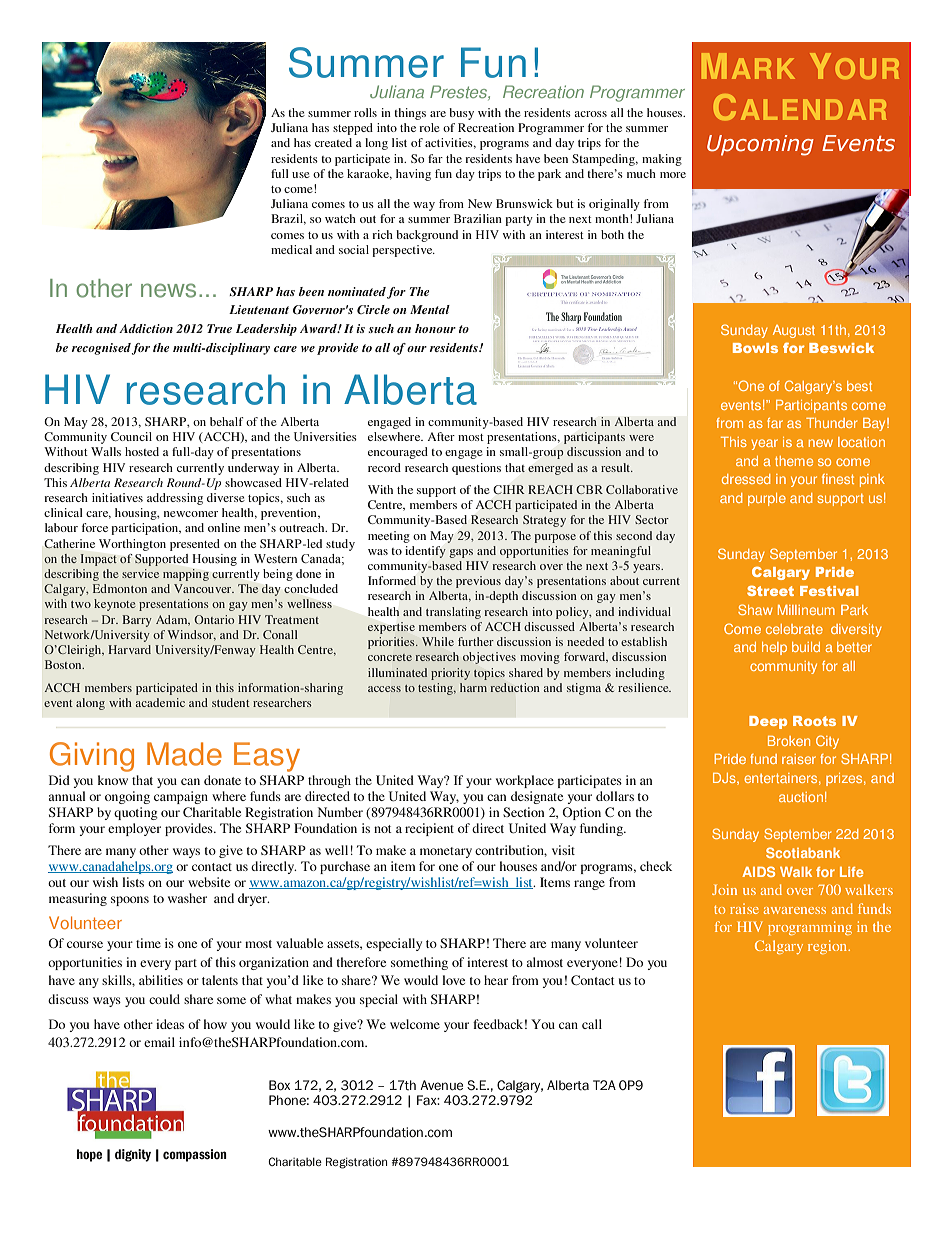  I want to click on role, so click(429, 127).
